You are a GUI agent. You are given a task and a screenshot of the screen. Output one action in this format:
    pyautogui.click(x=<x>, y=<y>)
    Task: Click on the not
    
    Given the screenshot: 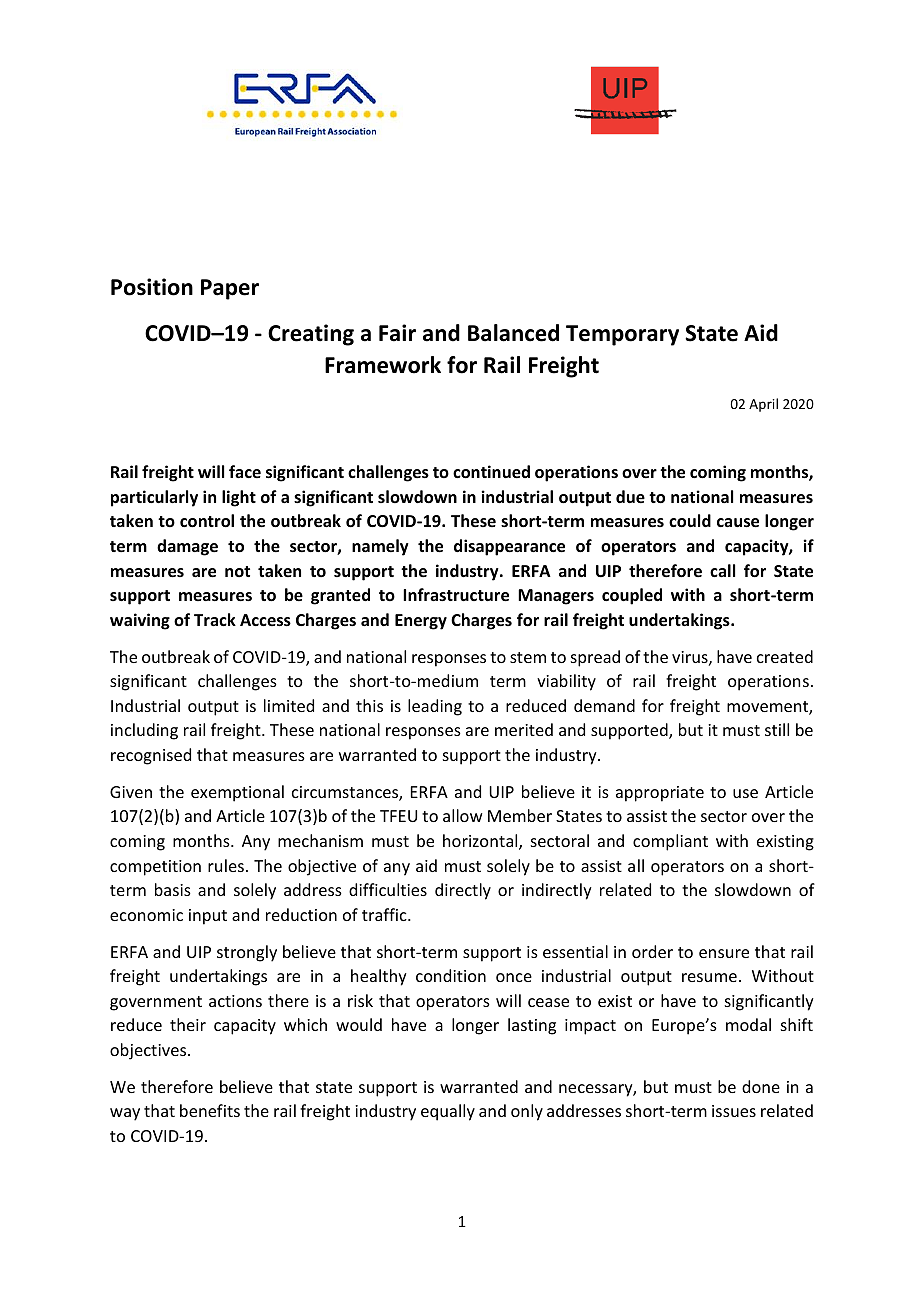 What is the action you would take?
    pyautogui.click(x=237, y=571)
